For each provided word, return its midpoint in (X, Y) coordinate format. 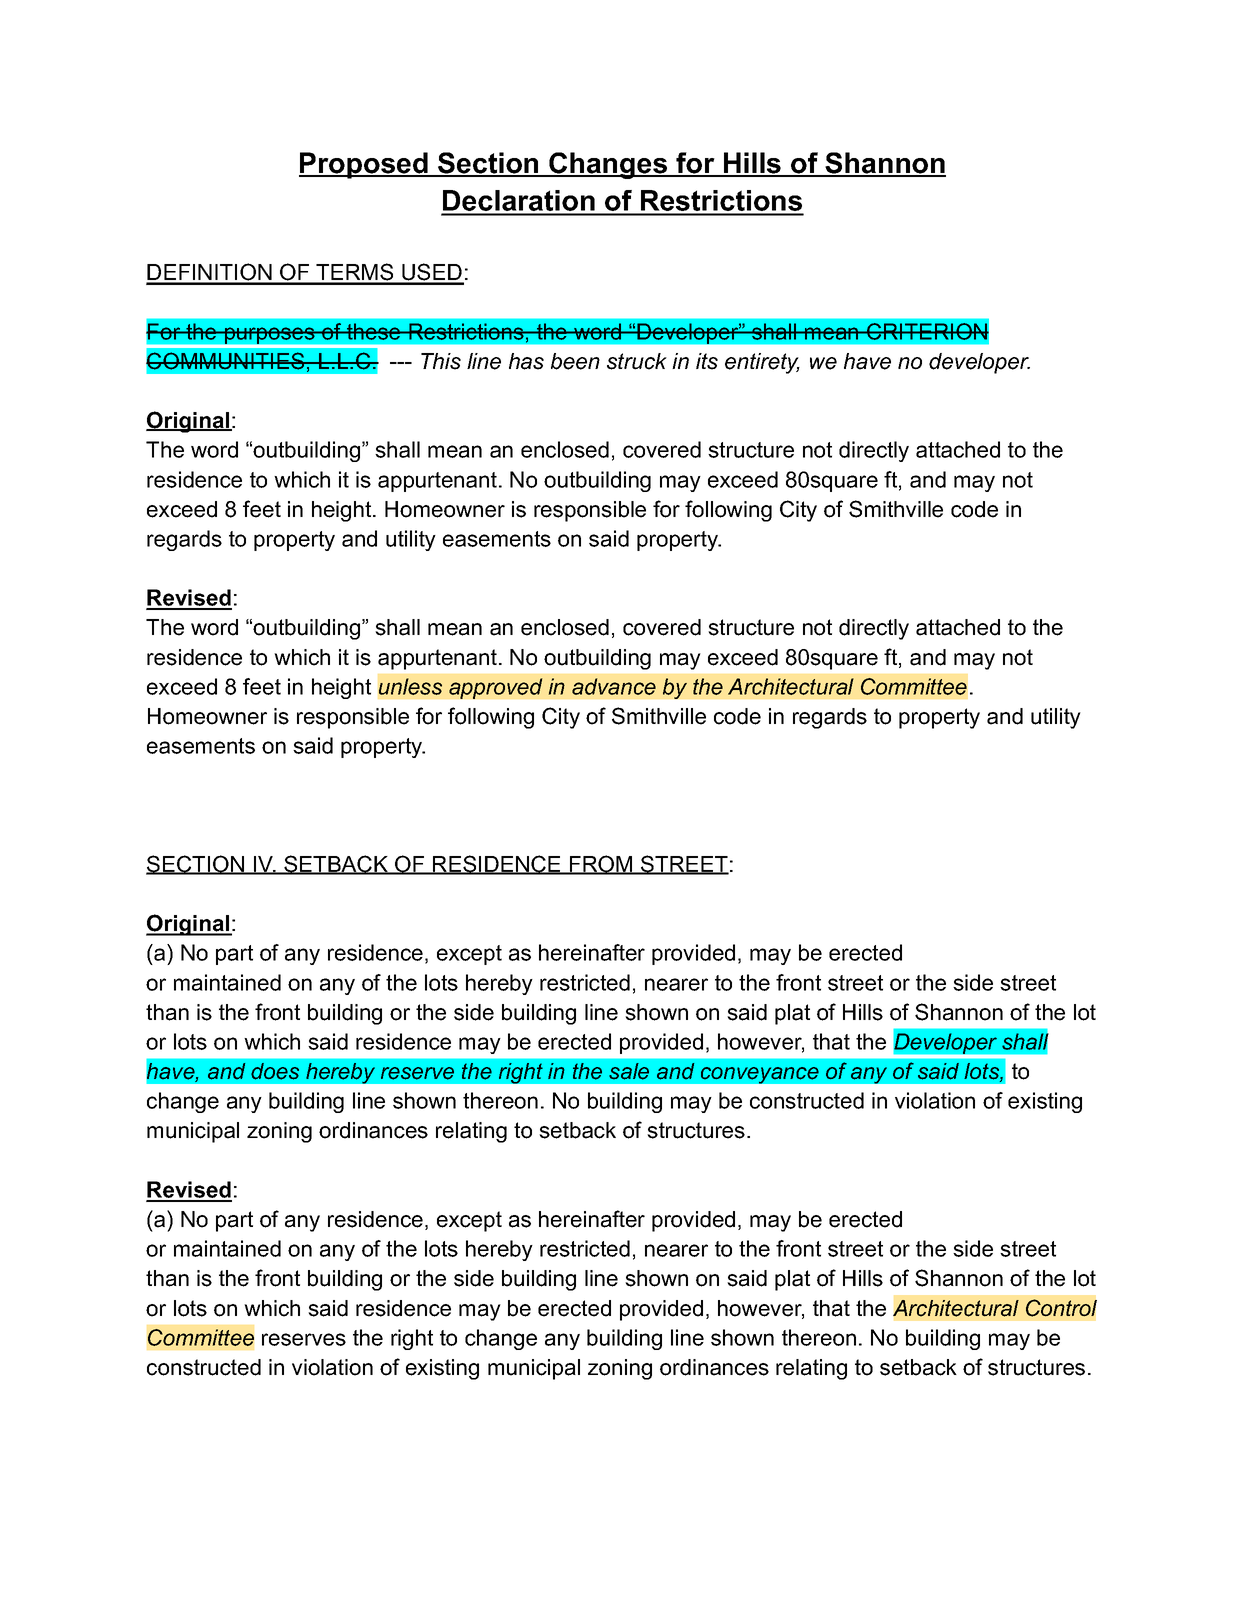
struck (637, 361)
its (707, 361)
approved (496, 688)
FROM (601, 865)
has (526, 361)
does (275, 1071)
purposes (270, 335)
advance (614, 686)
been (575, 361)
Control (1061, 1308)
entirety (762, 363)
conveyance (759, 1075)
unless (410, 686)
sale (629, 1071)
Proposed (364, 165)
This (441, 361)
